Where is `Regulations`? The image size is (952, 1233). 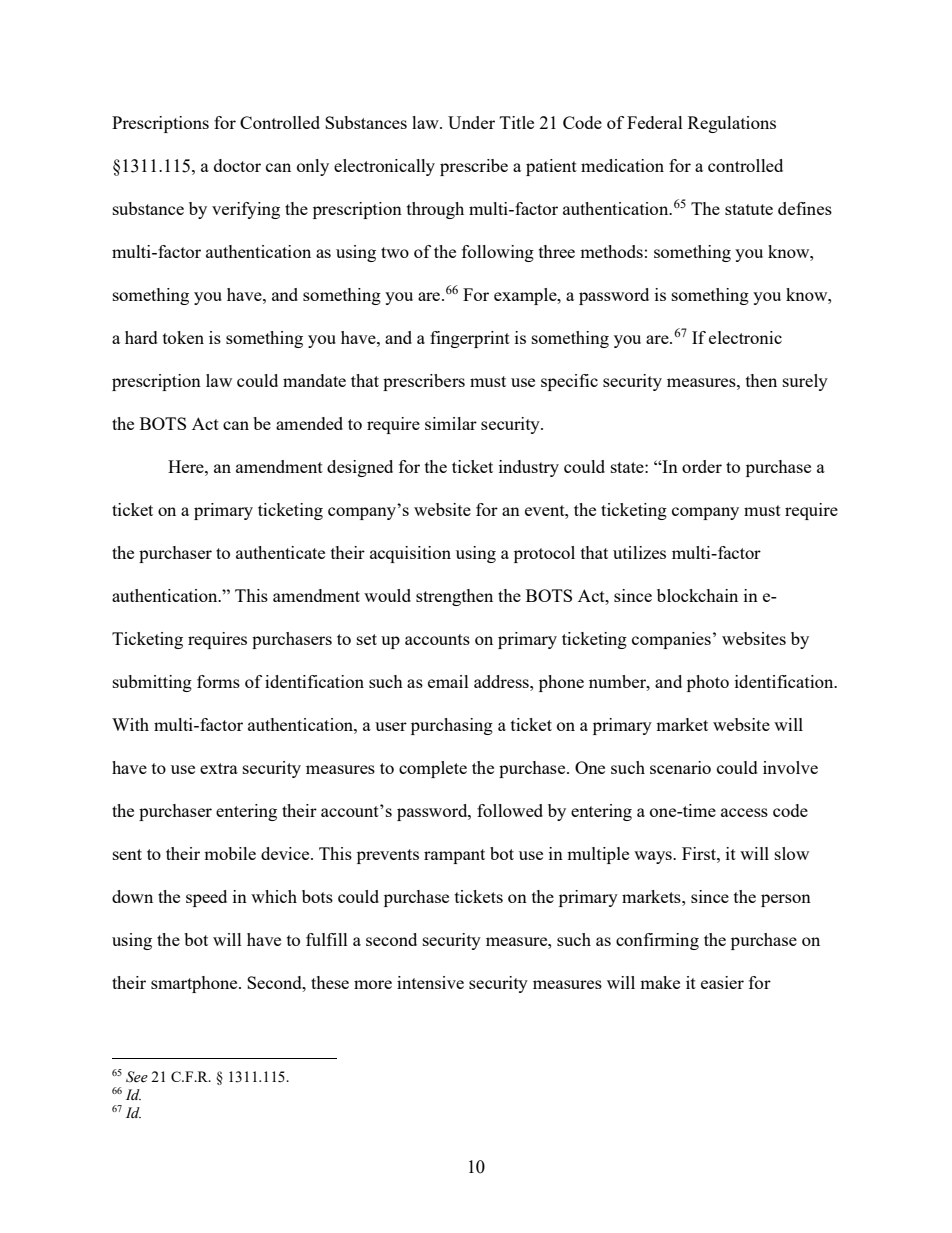
Regulations is located at coordinates (732, 124).
